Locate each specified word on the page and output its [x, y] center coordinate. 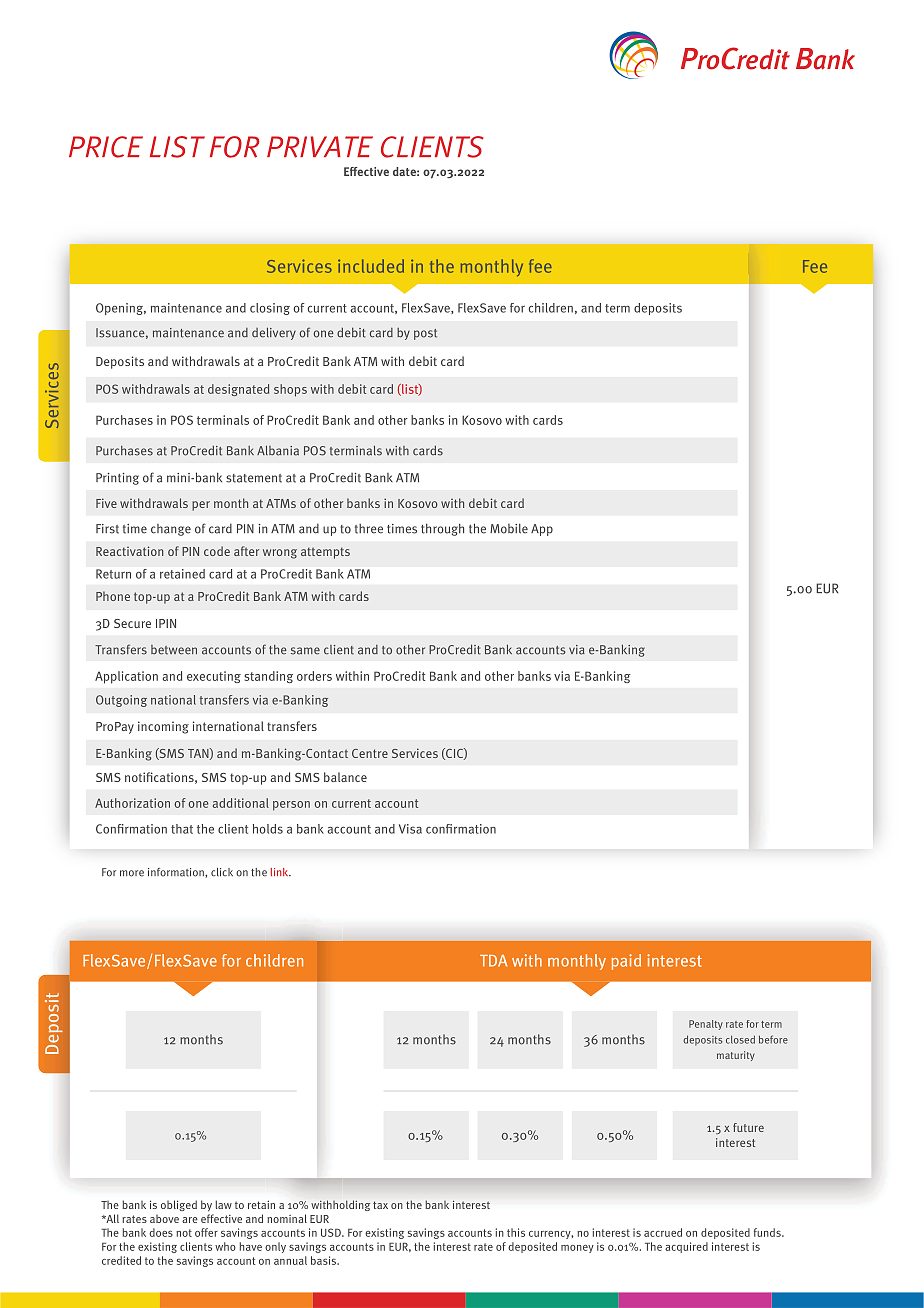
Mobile [509, 529]
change [171, 530]
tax [380, 1205]
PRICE [106, 147]
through [442, 530]
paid [626, 962]
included [371, 266]
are [190, 1220]
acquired [686, 1247]
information [177, 873]
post [425, 334]
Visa [410, 829]
